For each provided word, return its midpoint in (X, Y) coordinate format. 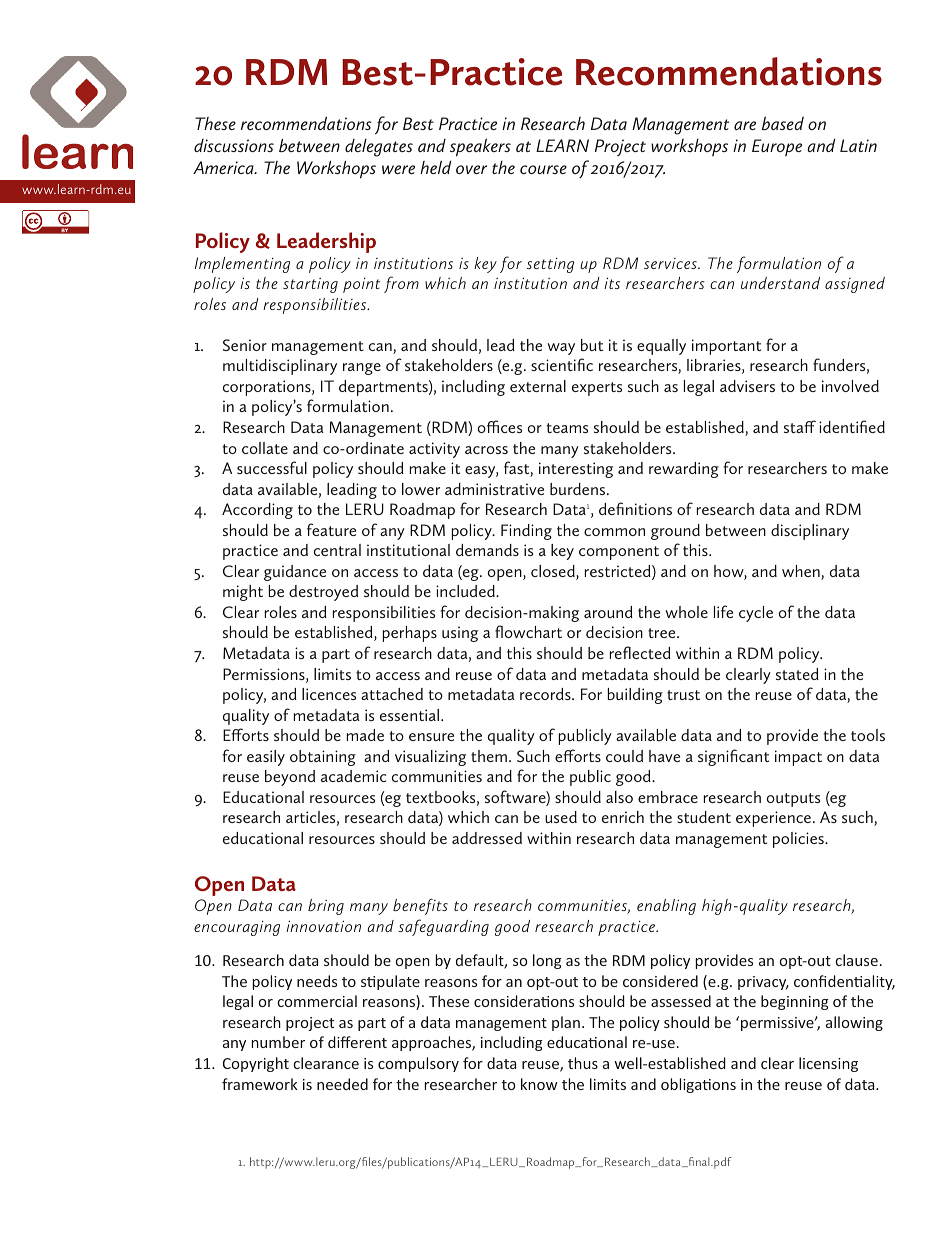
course (543, 169)
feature (331, 529)
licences (329, 694)
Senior (245, 345)
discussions (234, 145)
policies (799, 840)
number (278, 1042)
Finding (526, 532)
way (561, 349)
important (726, 347)
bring (326, 907)
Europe (777, 147)
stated (797, 674)
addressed (487, 838)
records (546, 694)
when (802, 572)
